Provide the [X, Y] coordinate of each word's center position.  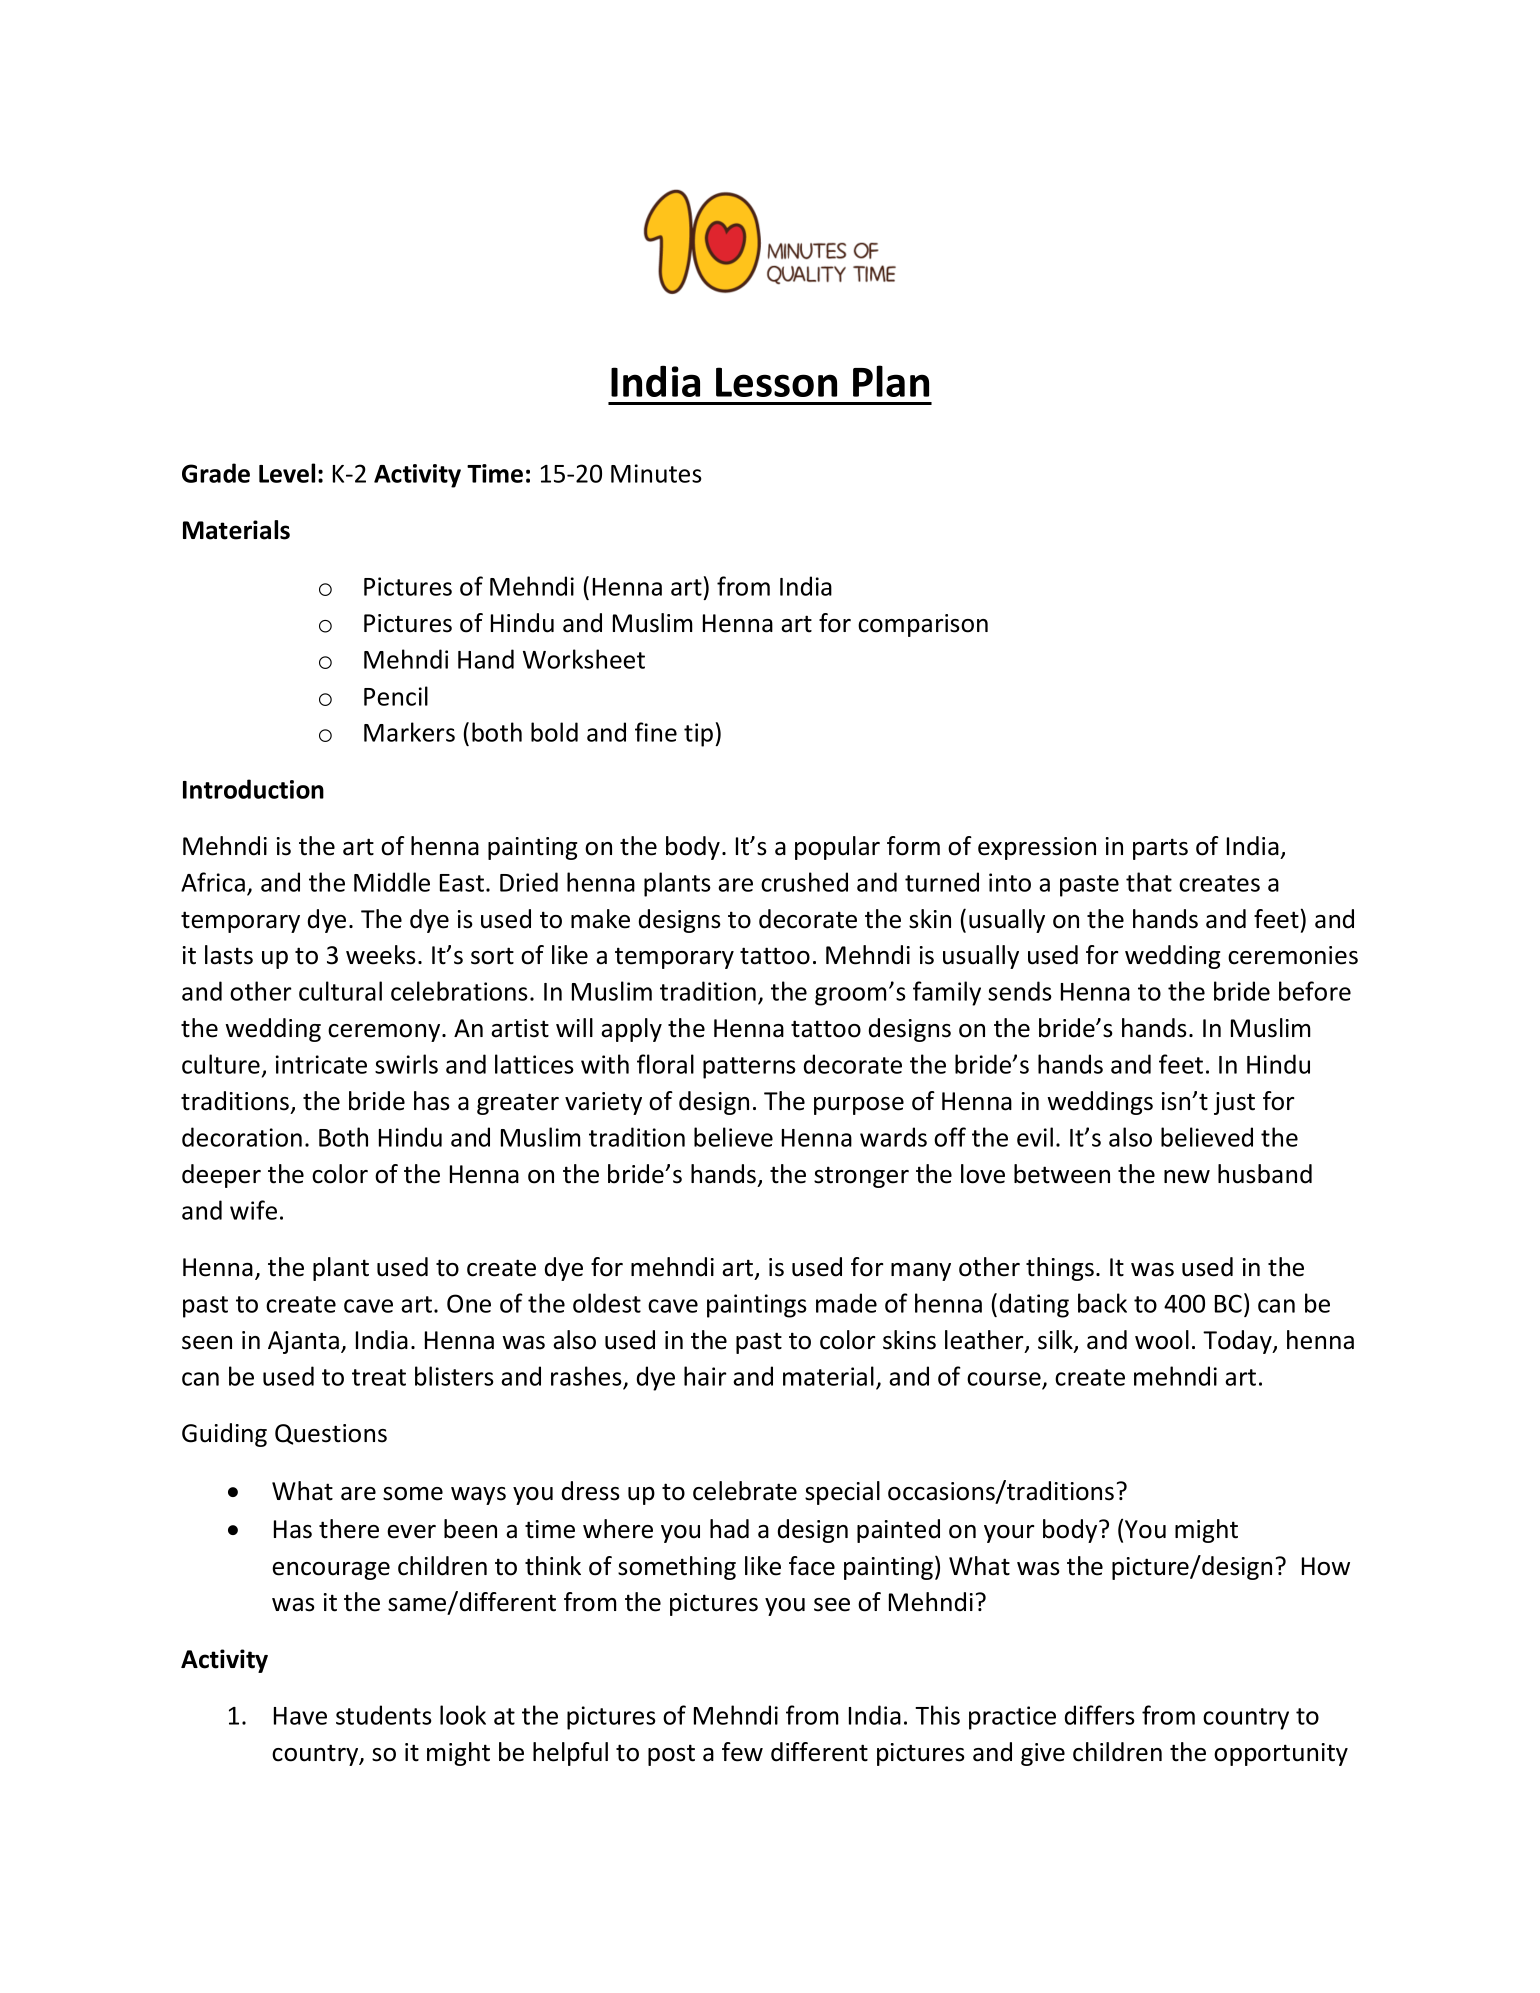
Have [300, 1716]
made [846, 1303]
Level [287, 473]
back [1102, 1303]
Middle [392, 882]
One [469, 1303]
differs [1100, 1715]
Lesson [776, 382]
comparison [923, 625]
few [742, 1752]
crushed [804, 882]
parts [1160, 849]
